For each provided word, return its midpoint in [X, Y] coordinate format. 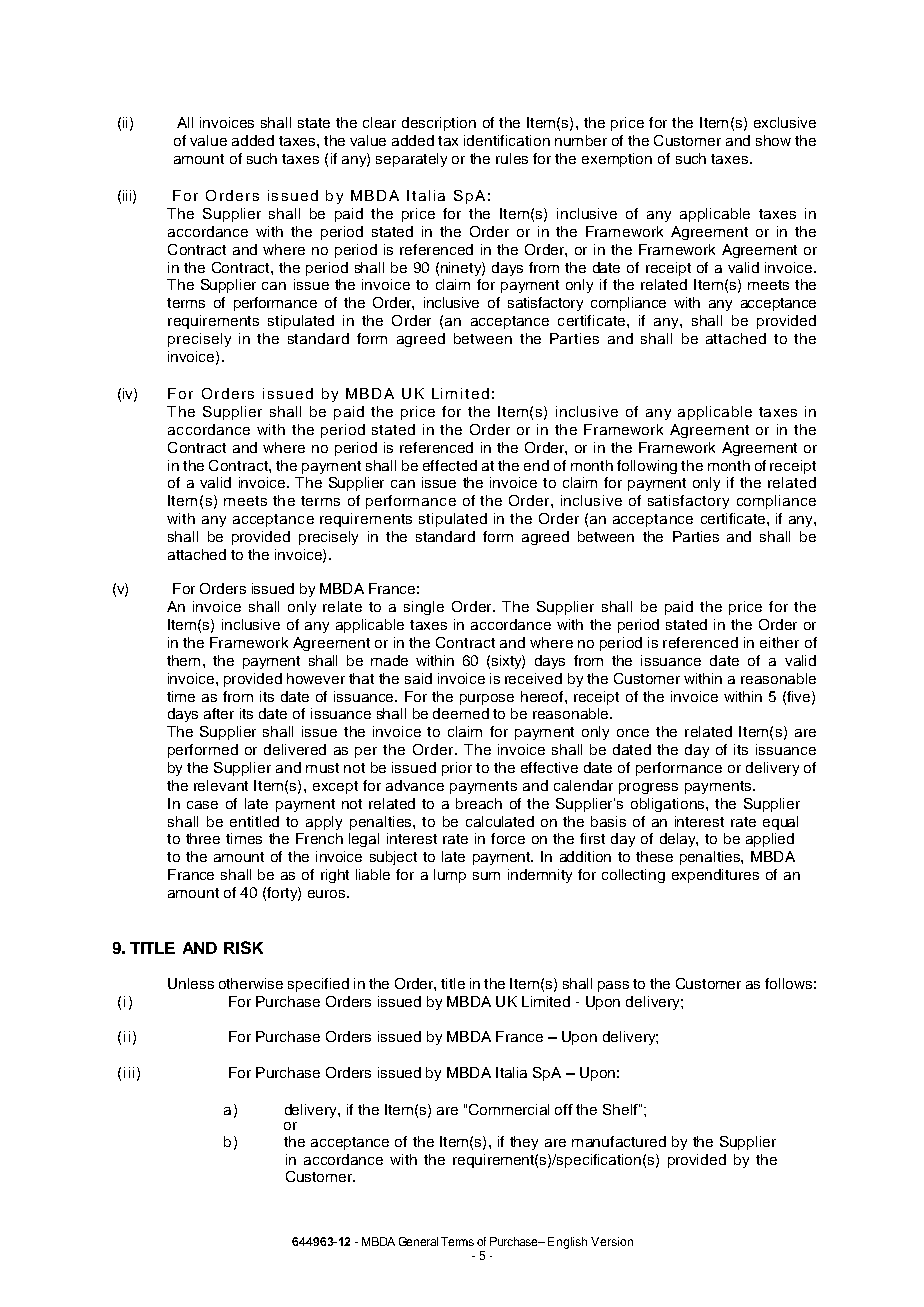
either [779, 642]
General [418, 1241]
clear [379, 122]
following [647, 467]
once [633, 733]
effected [450, 465]
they [524, 1143]
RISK [243, 947]
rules [512, 158]
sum [486, 876]
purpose [487, 699]
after [219, 713]
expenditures [715, 876]
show [773, 140]
